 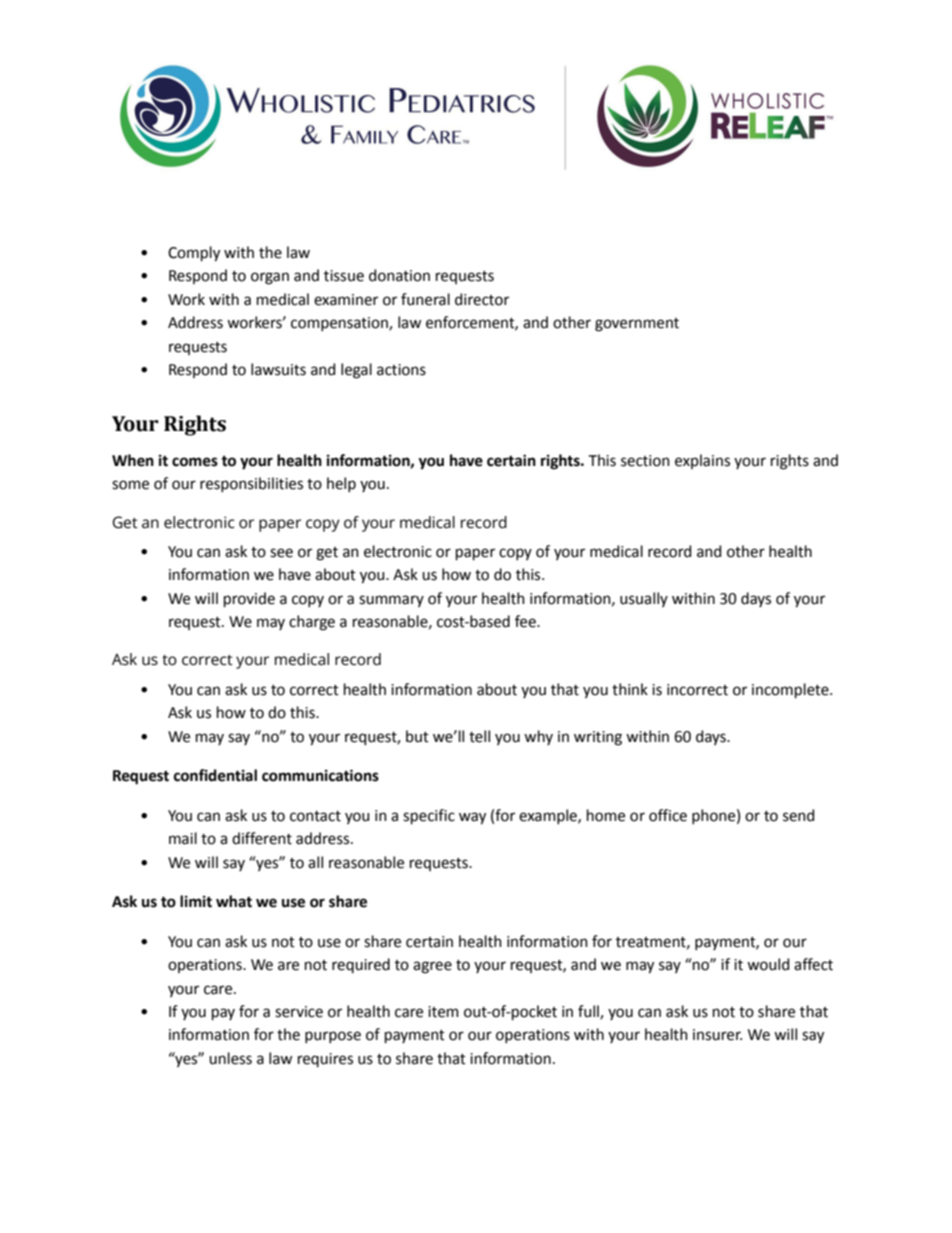 I want to click on confidential, so click(x=215, y=775).
